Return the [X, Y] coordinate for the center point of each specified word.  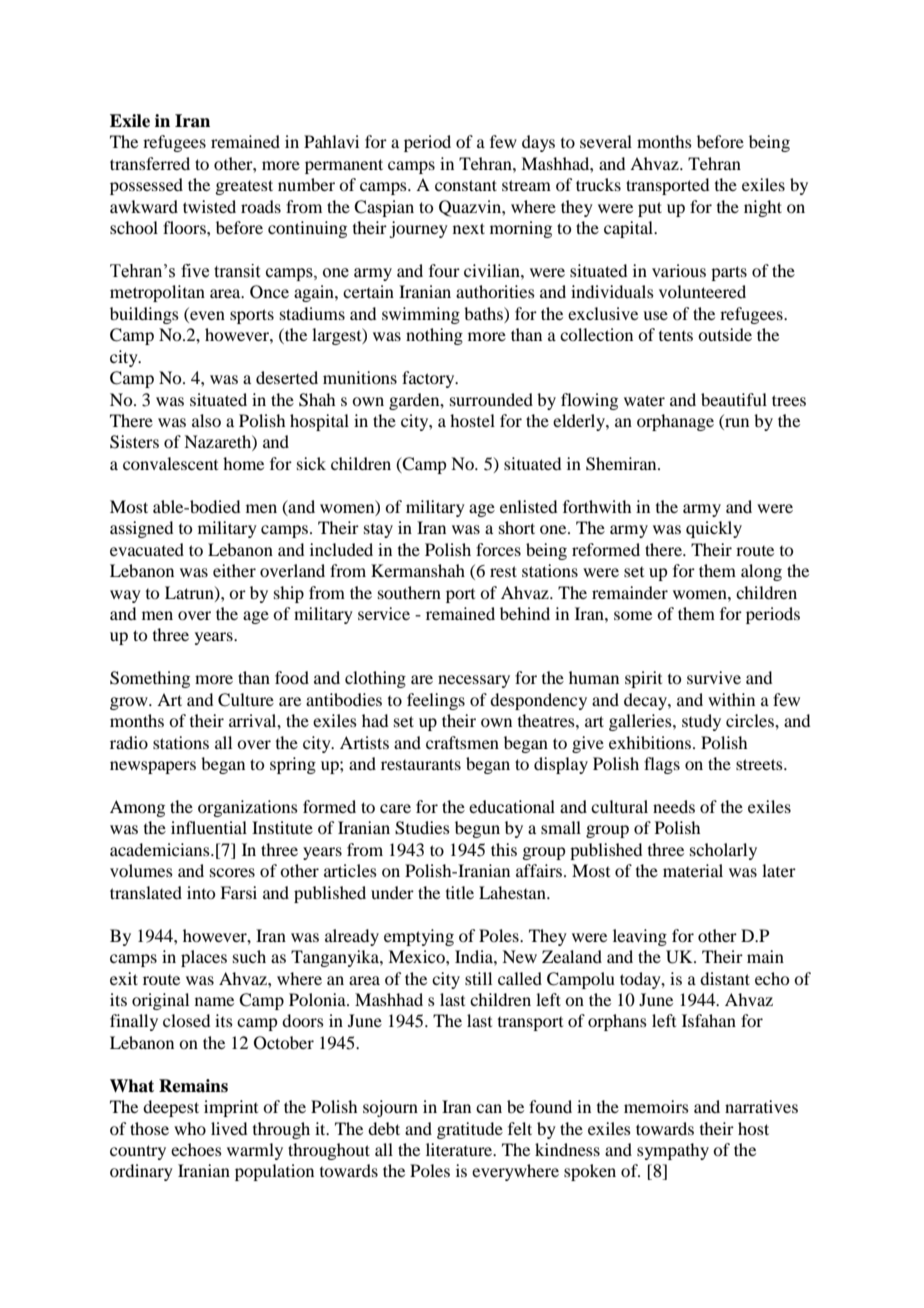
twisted [209, 206]
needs [674, 806]
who [190, 1128]
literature [460, 1149]
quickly [714, 529]
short [517, 527]
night [763, 208]
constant [466, 185]
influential [209, 827]
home [243, 463]
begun [477, 829]
